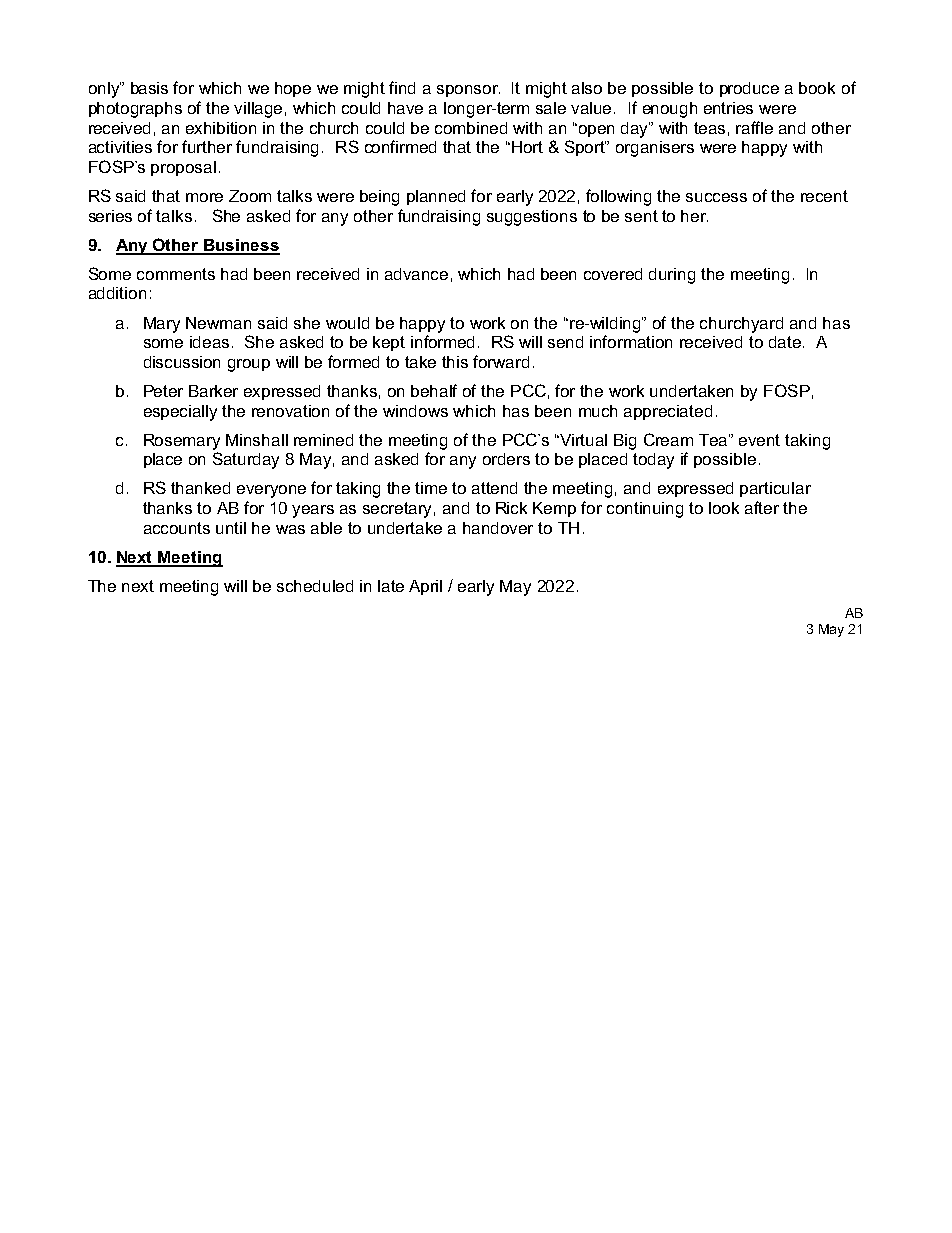  Describe the element at coordinates (176, 274) in the screenshot. I see `comments` at that location.
